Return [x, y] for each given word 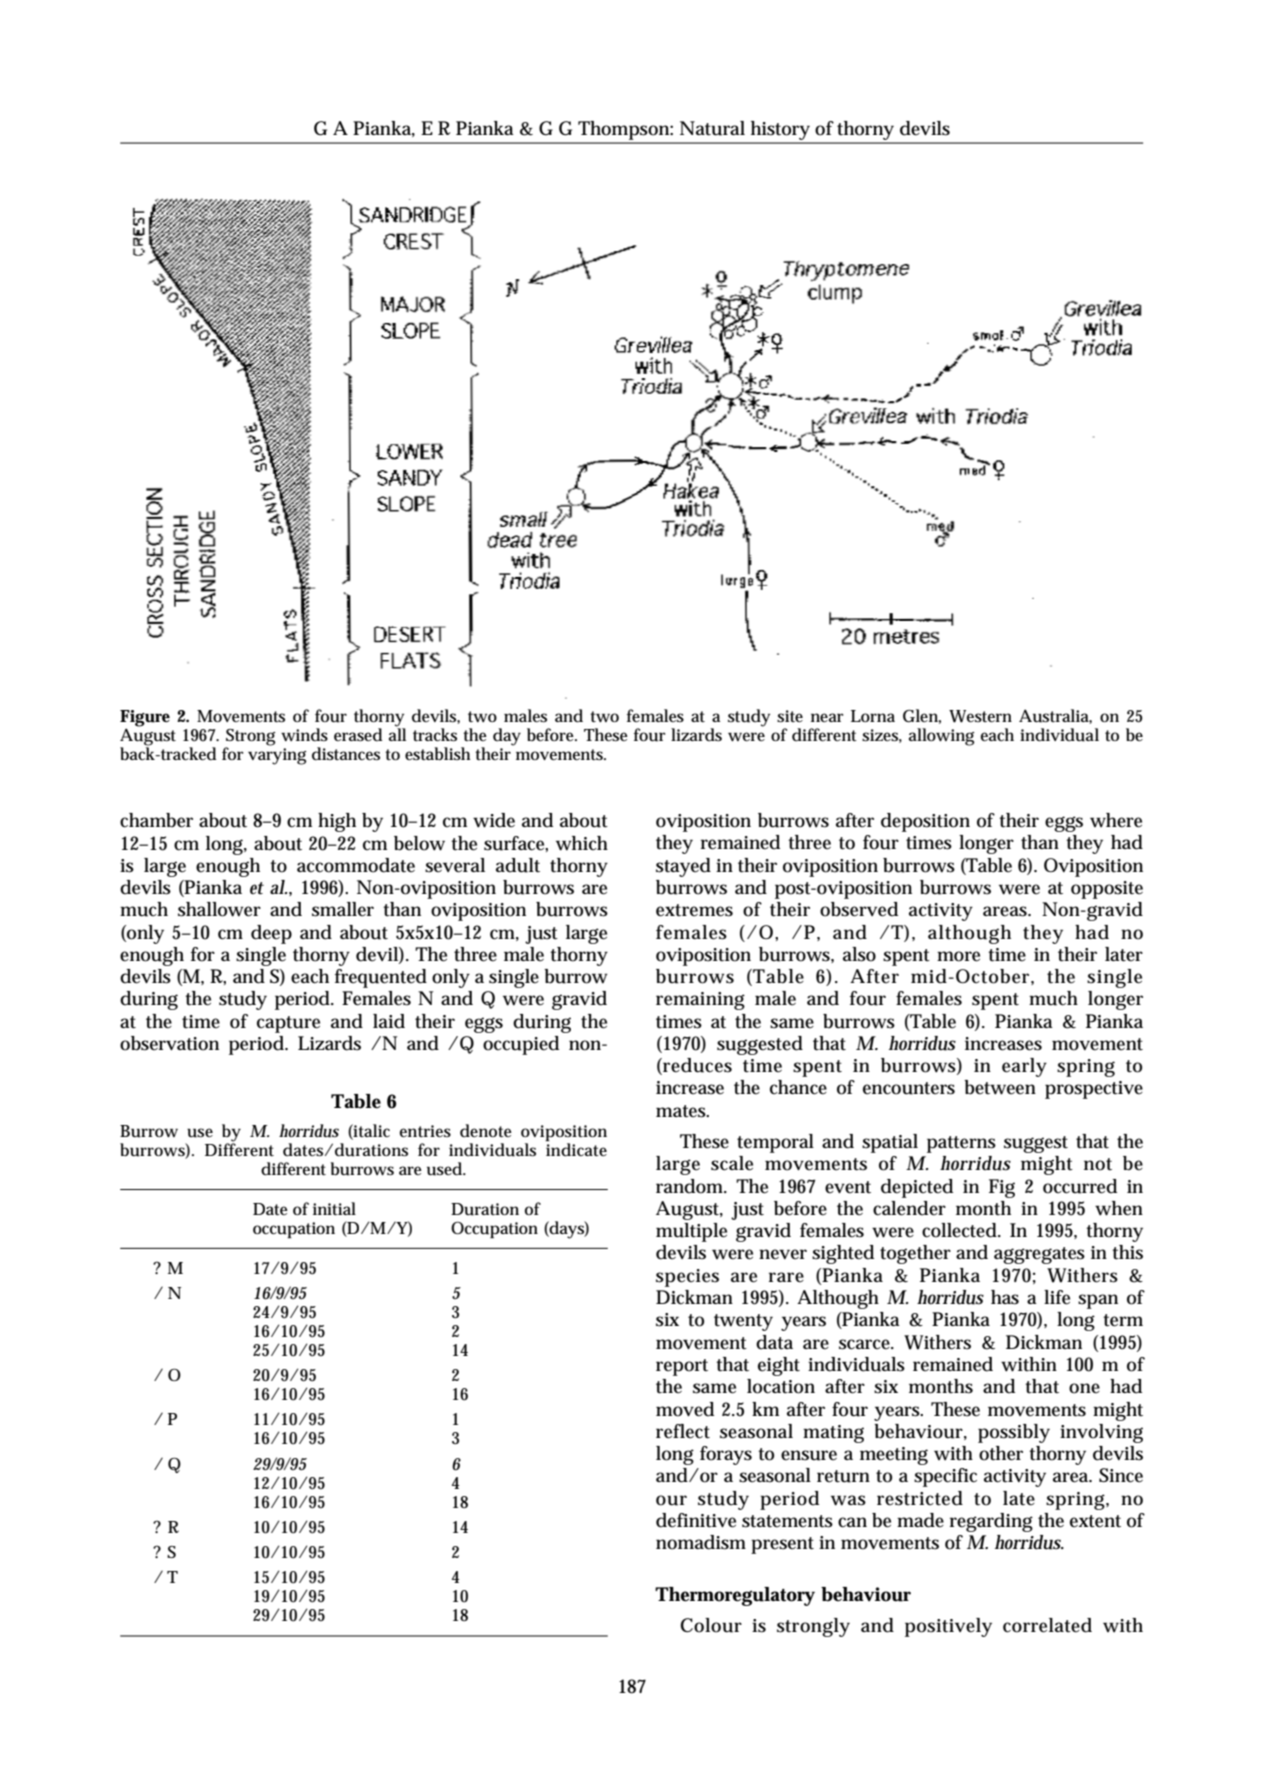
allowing [942, 737]
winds [304, 735]
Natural [712, 128]
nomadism [701, 1542]
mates [682, 1111]
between [1000, 1087]
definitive [696, 1520]
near [827, 717]
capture [288, 1024]
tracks [435, 735]
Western [980, 716]
